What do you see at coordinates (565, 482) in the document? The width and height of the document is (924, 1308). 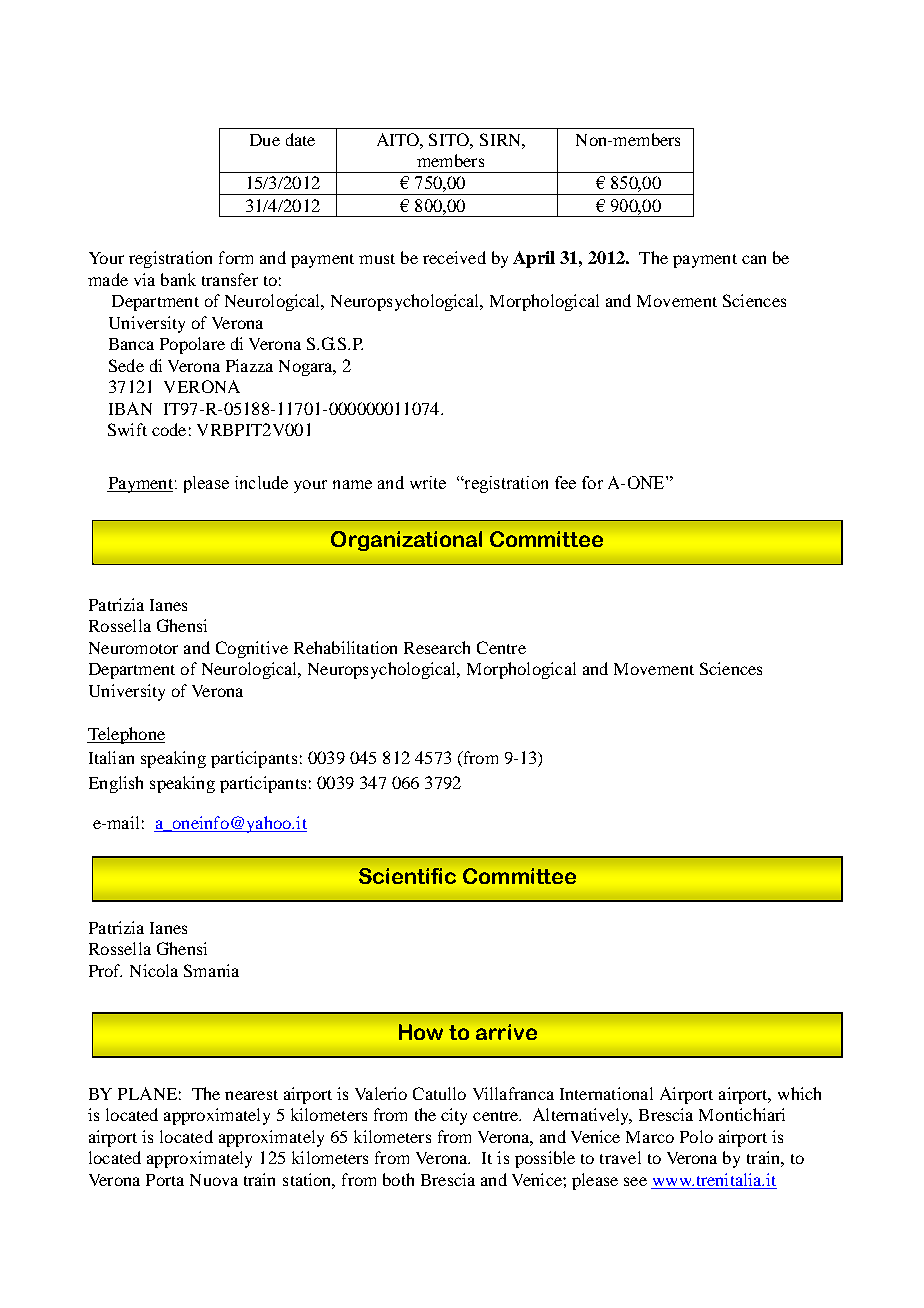 I see `fee` at bounding box center [565, 482].
